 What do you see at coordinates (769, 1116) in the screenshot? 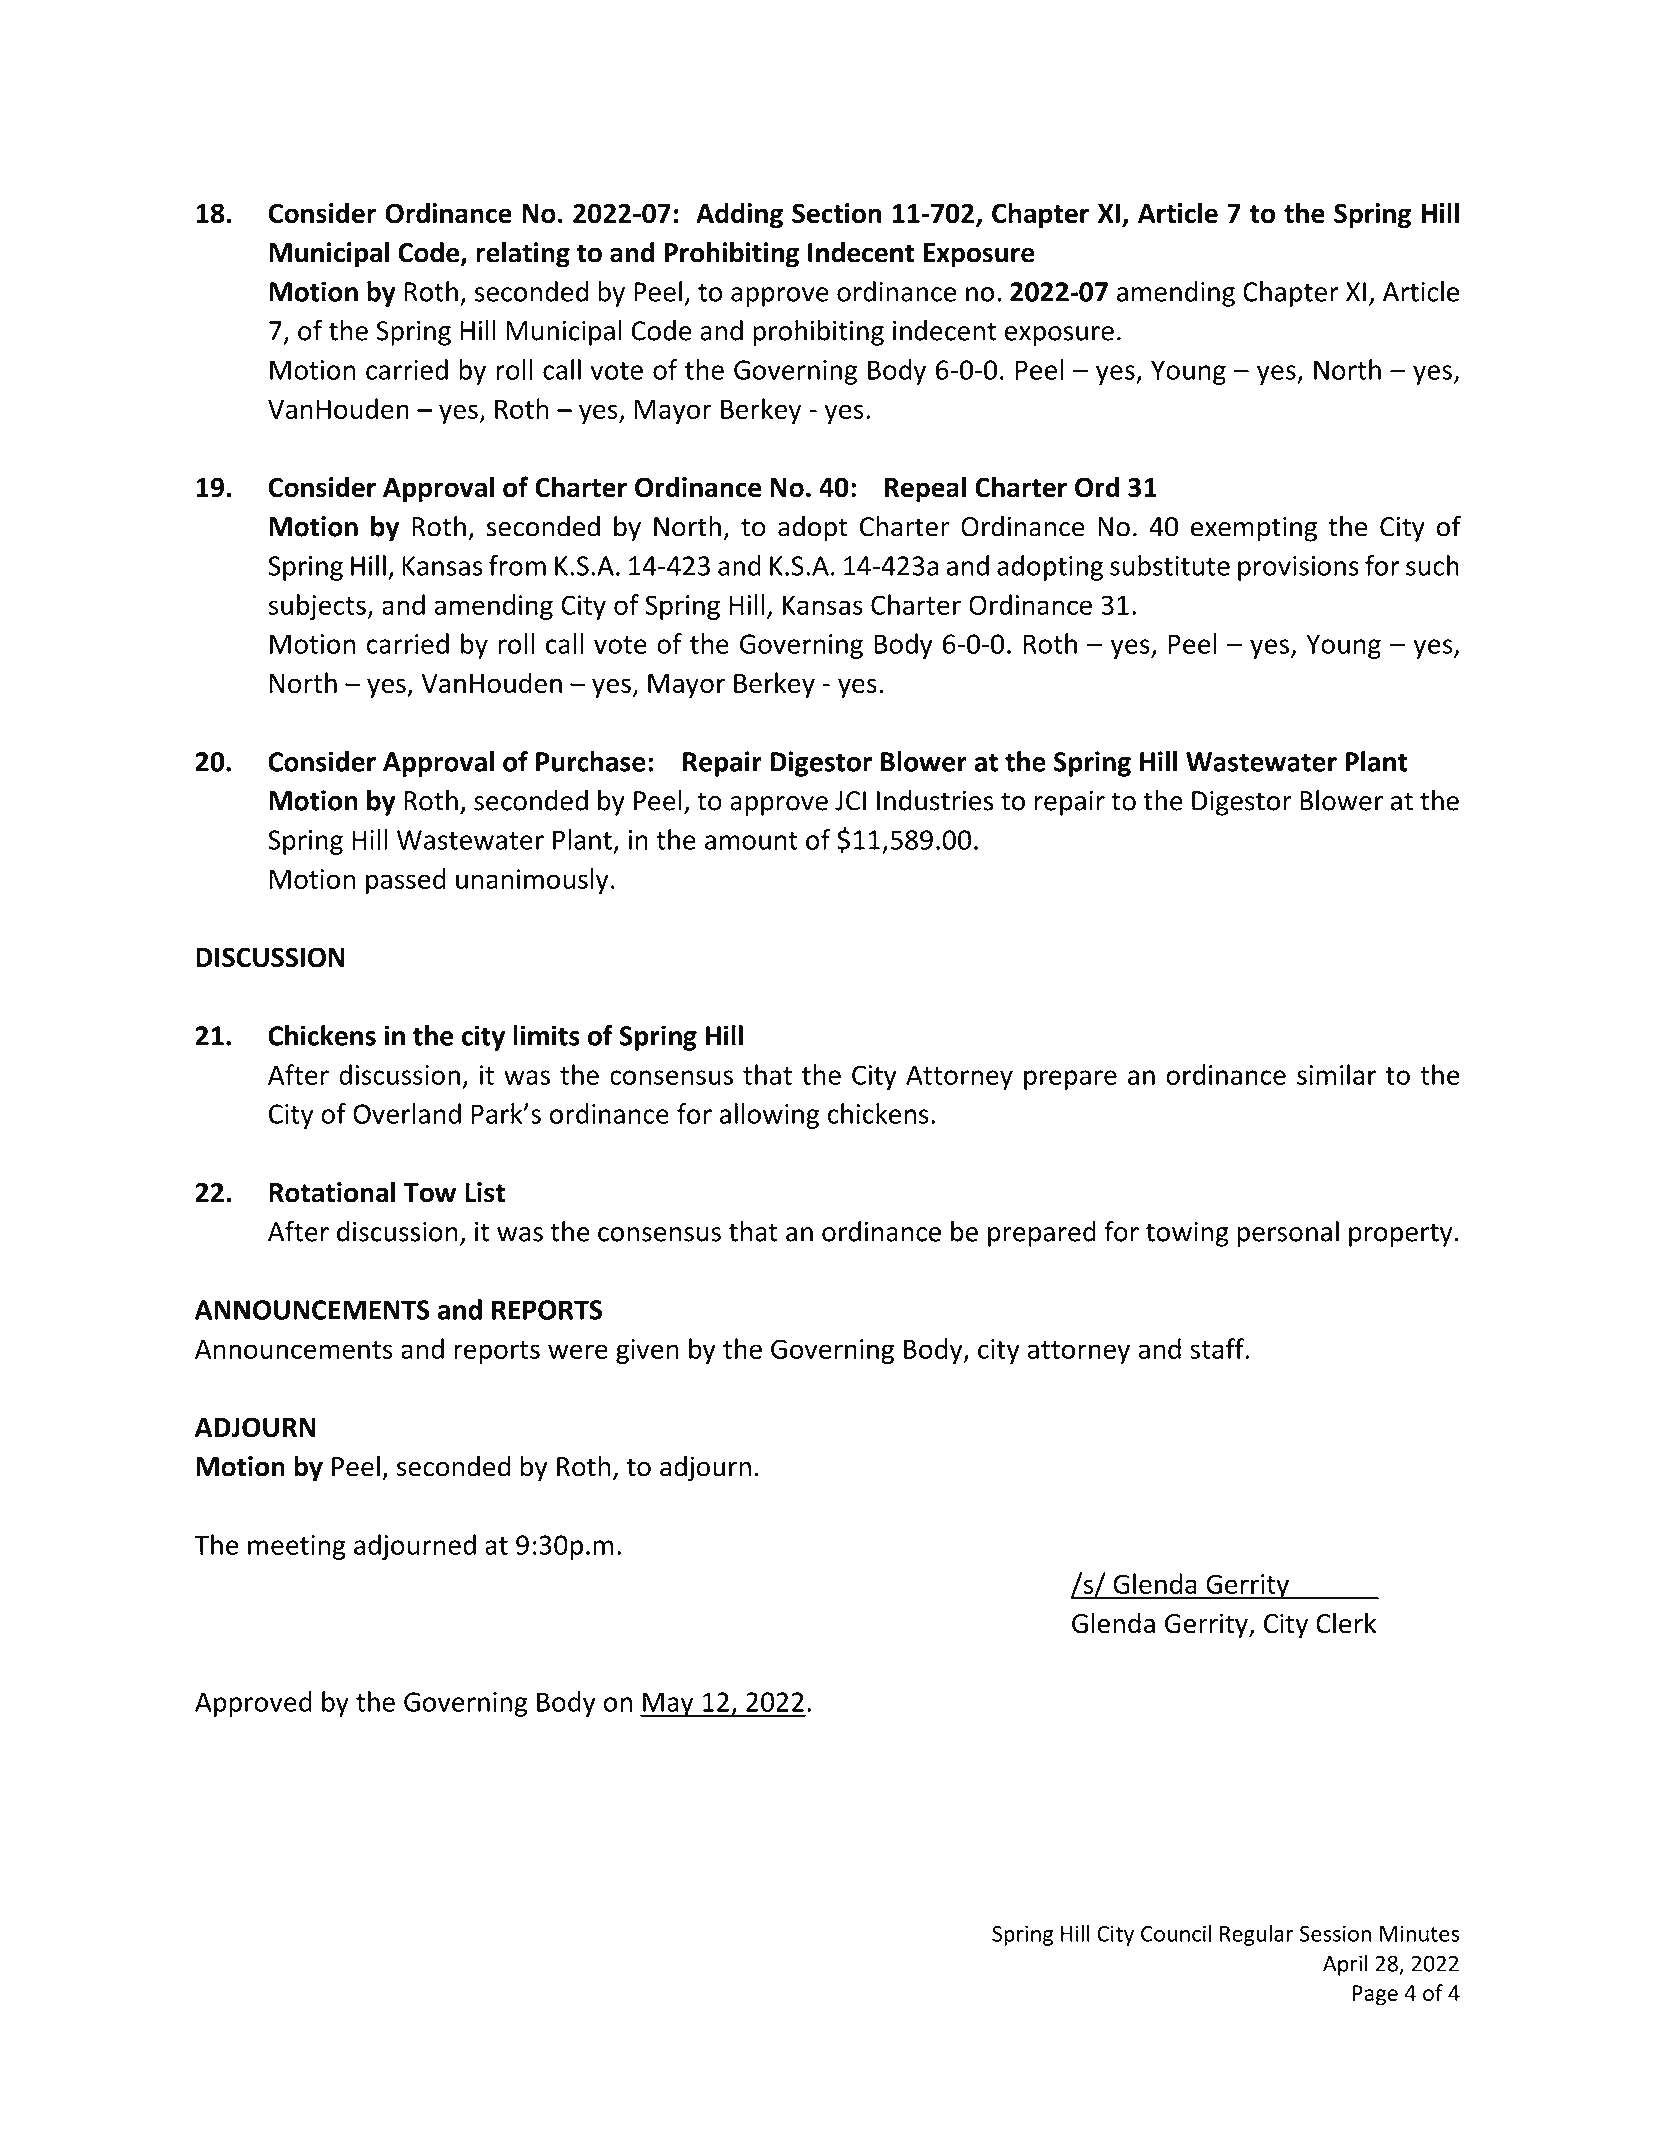
I see `allowing` at bounding box center [769, 1116].
